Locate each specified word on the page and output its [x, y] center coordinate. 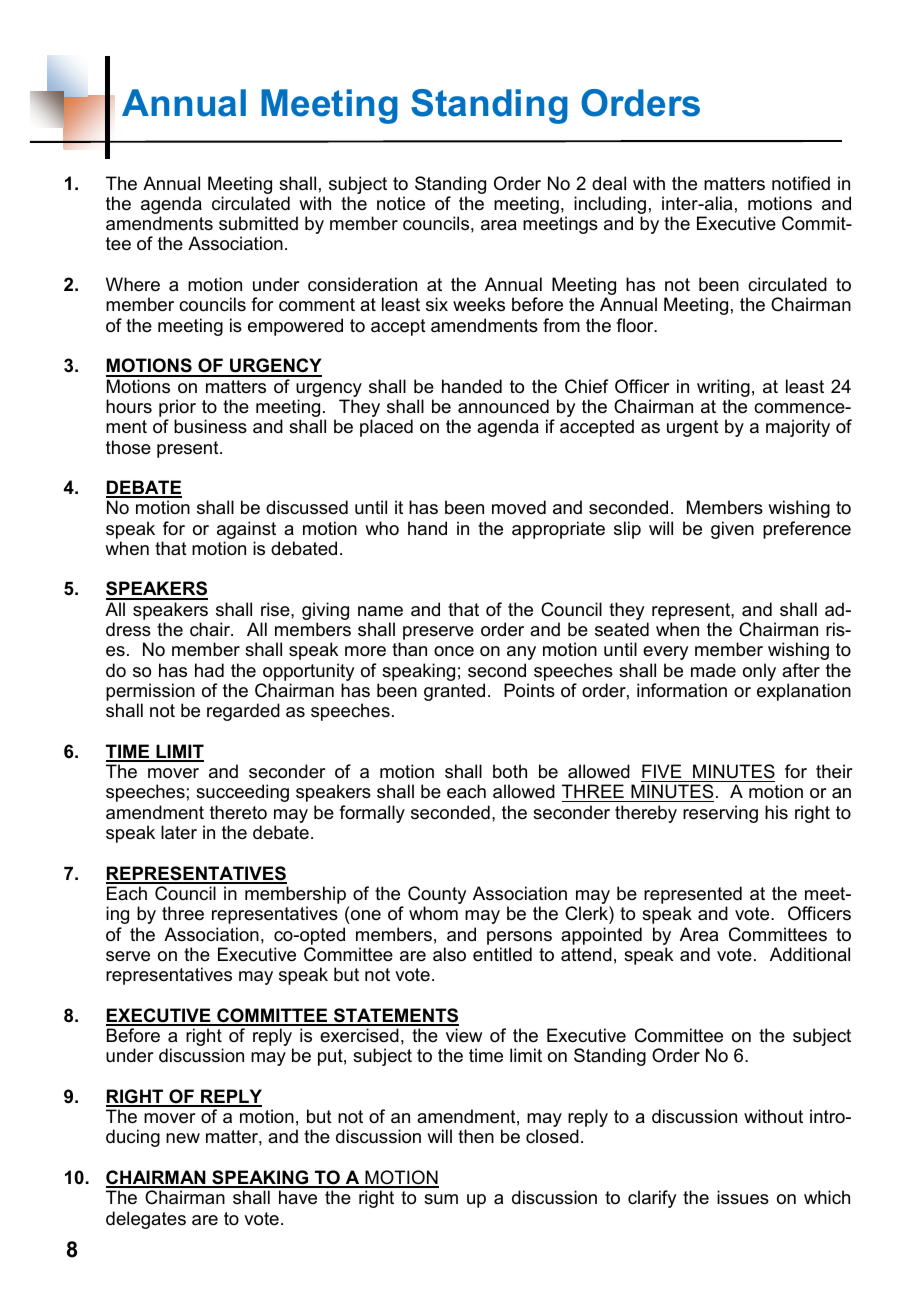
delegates [146, 1220]
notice [401, 203]
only [759, 672]
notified [801, 183]
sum [441, 1199]
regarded [243, 712]
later [179, 832]
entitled [502, 954]
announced [503, 406]
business [210, 426]
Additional [810, 954]
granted [454, 692]
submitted [258, 223]
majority [798, 428]
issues [743, 1197]
